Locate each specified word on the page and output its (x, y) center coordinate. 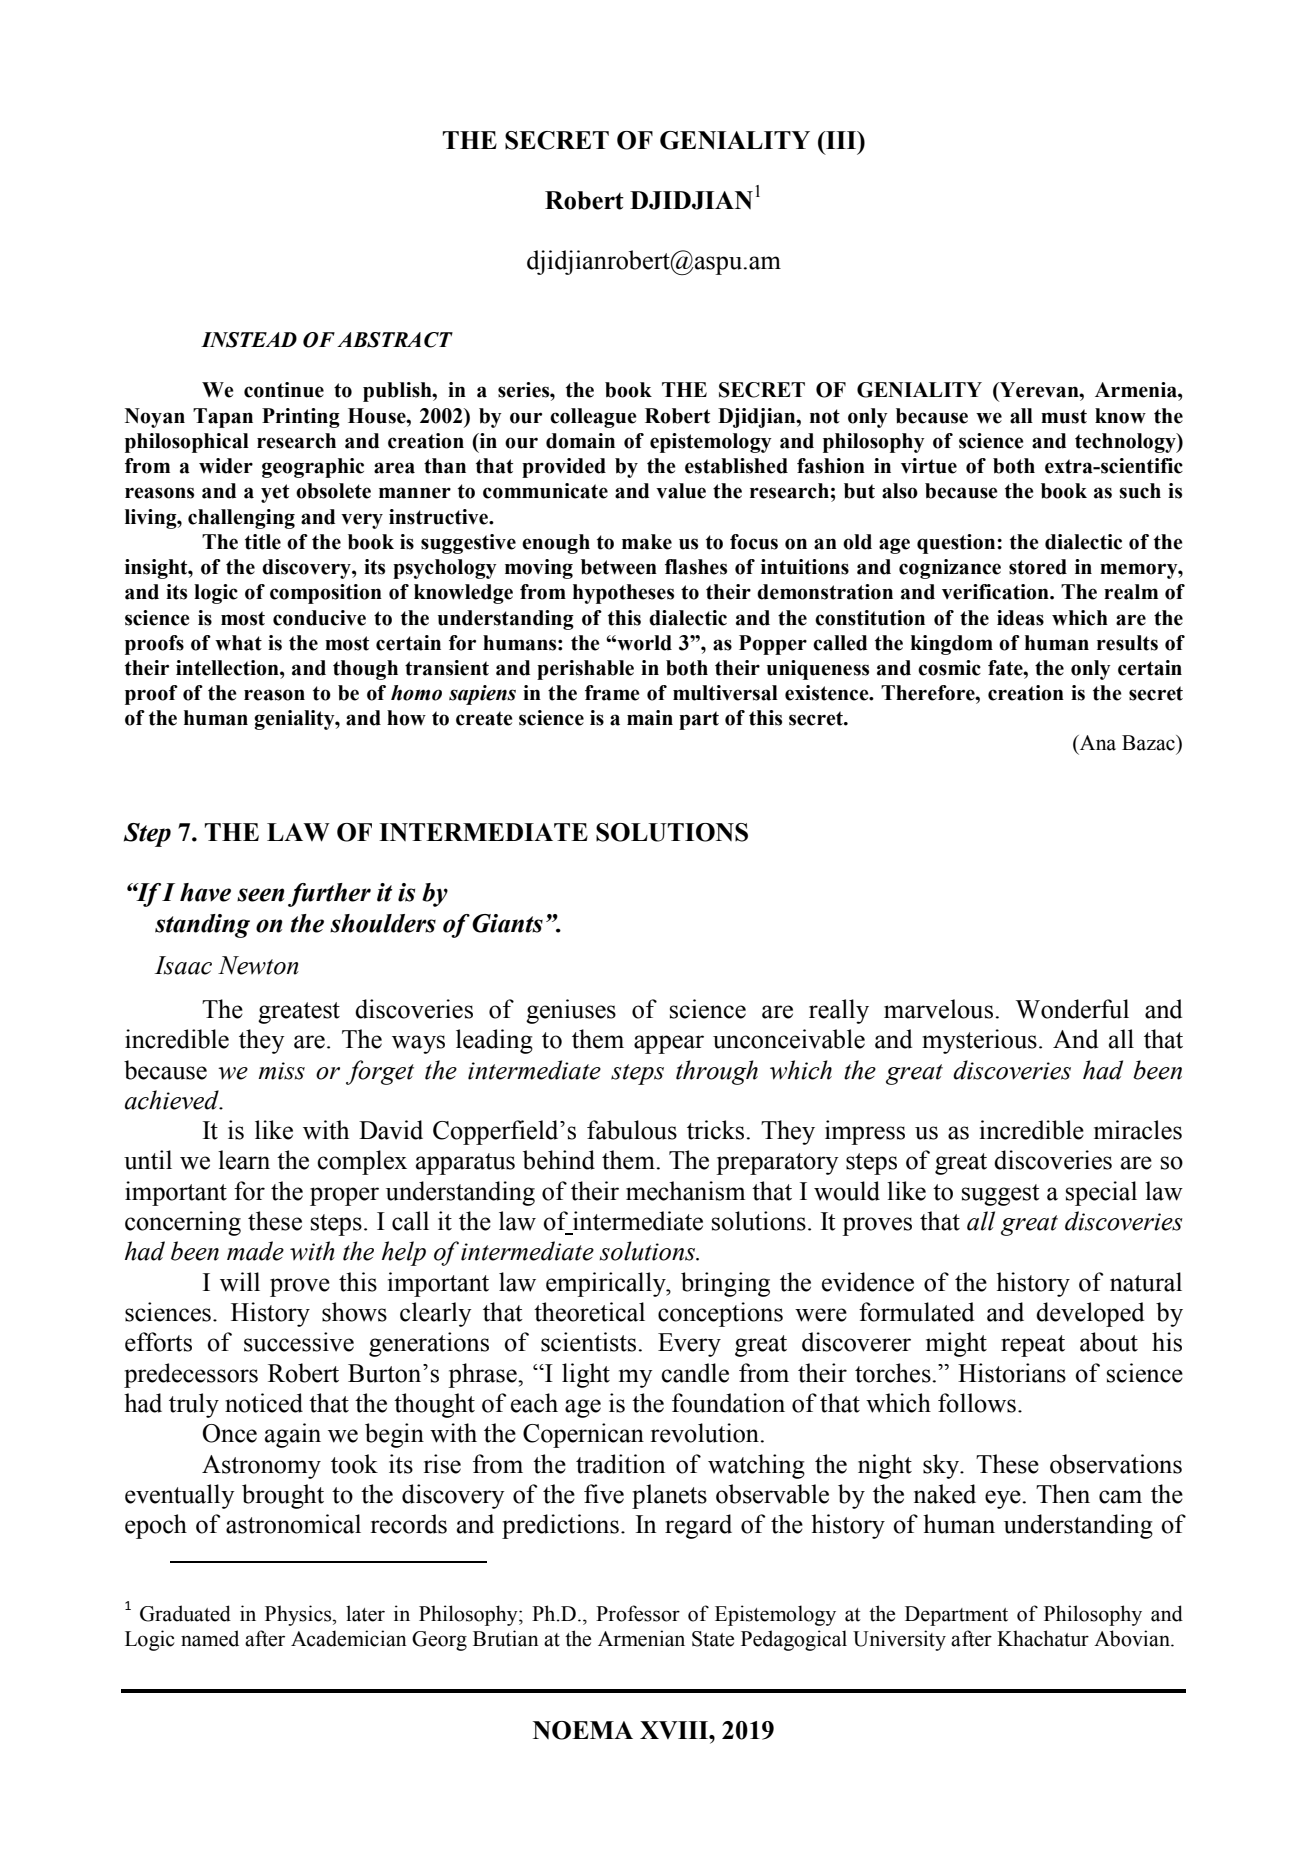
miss (281, 1071)
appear (669, 1044)
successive (299, 1342)
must (1064, 416)
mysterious (979, 1041)
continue (284, 390)
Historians (1012, 1373)
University (899, 1640)
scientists (590, 1342)
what (238, 643)
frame (612, 693)
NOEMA (583, 1730)
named (210, 1638)
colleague (593, 418)
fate (1006, 668)
